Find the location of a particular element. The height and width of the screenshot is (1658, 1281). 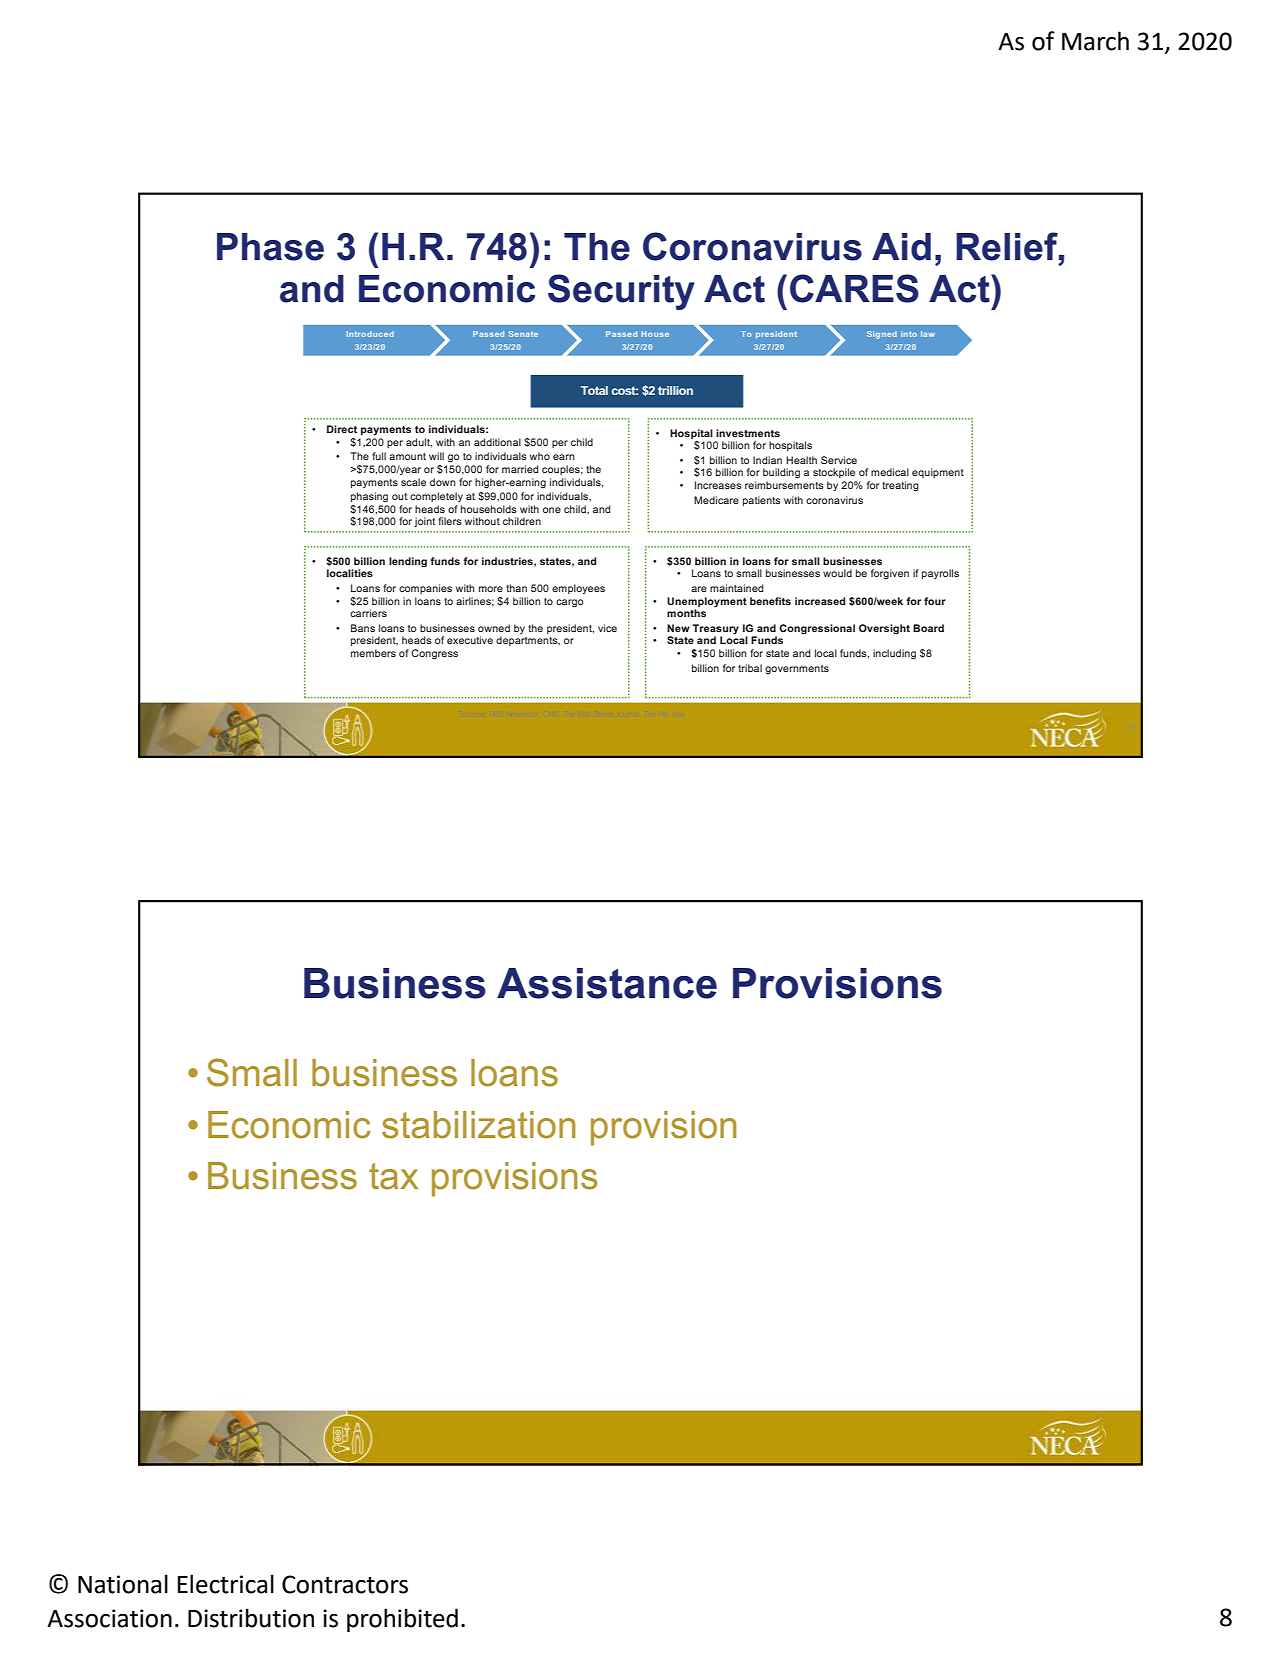

Phase is located at coordinates (270, 247).
